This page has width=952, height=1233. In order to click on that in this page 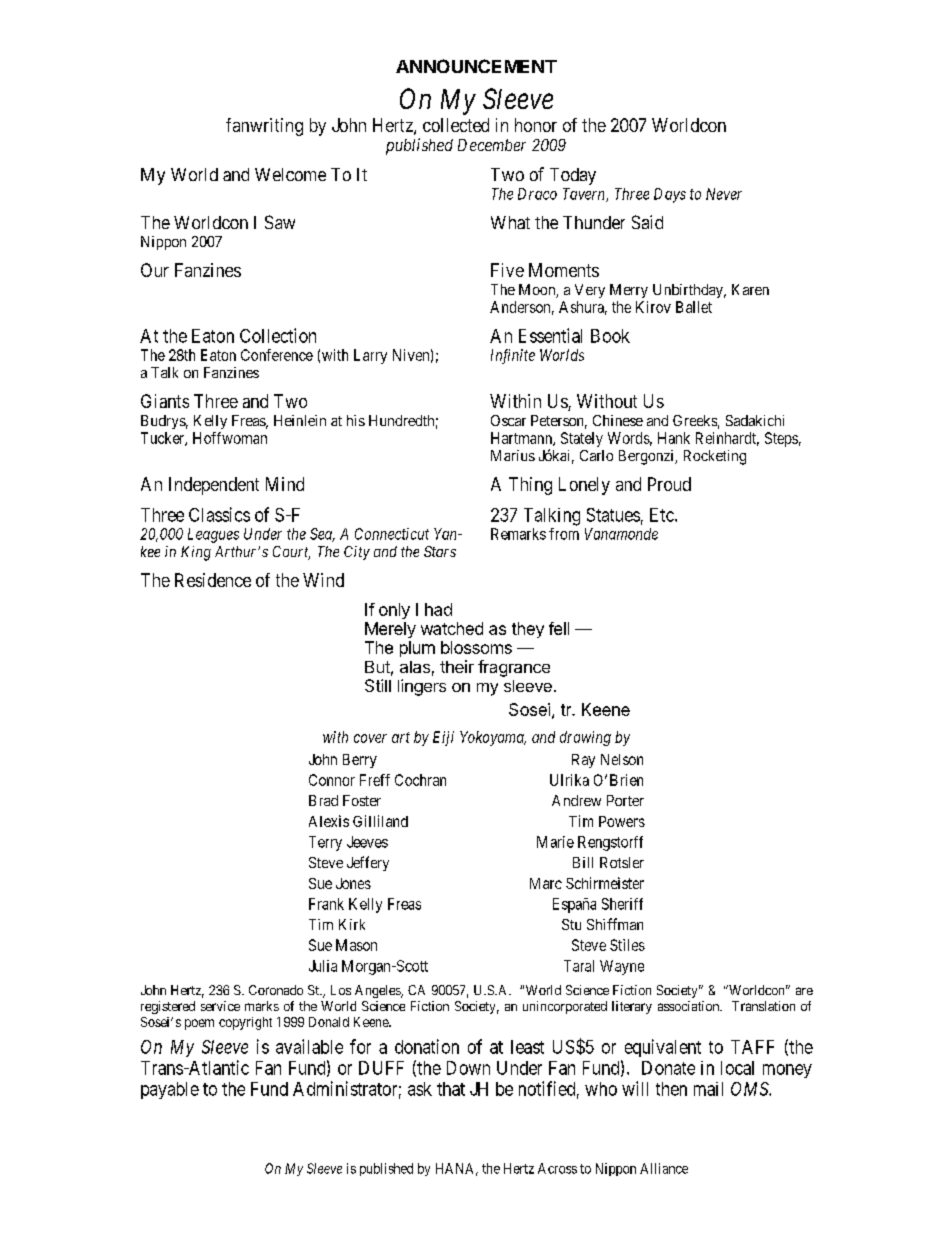, I will do `click(451, 1089)`.
